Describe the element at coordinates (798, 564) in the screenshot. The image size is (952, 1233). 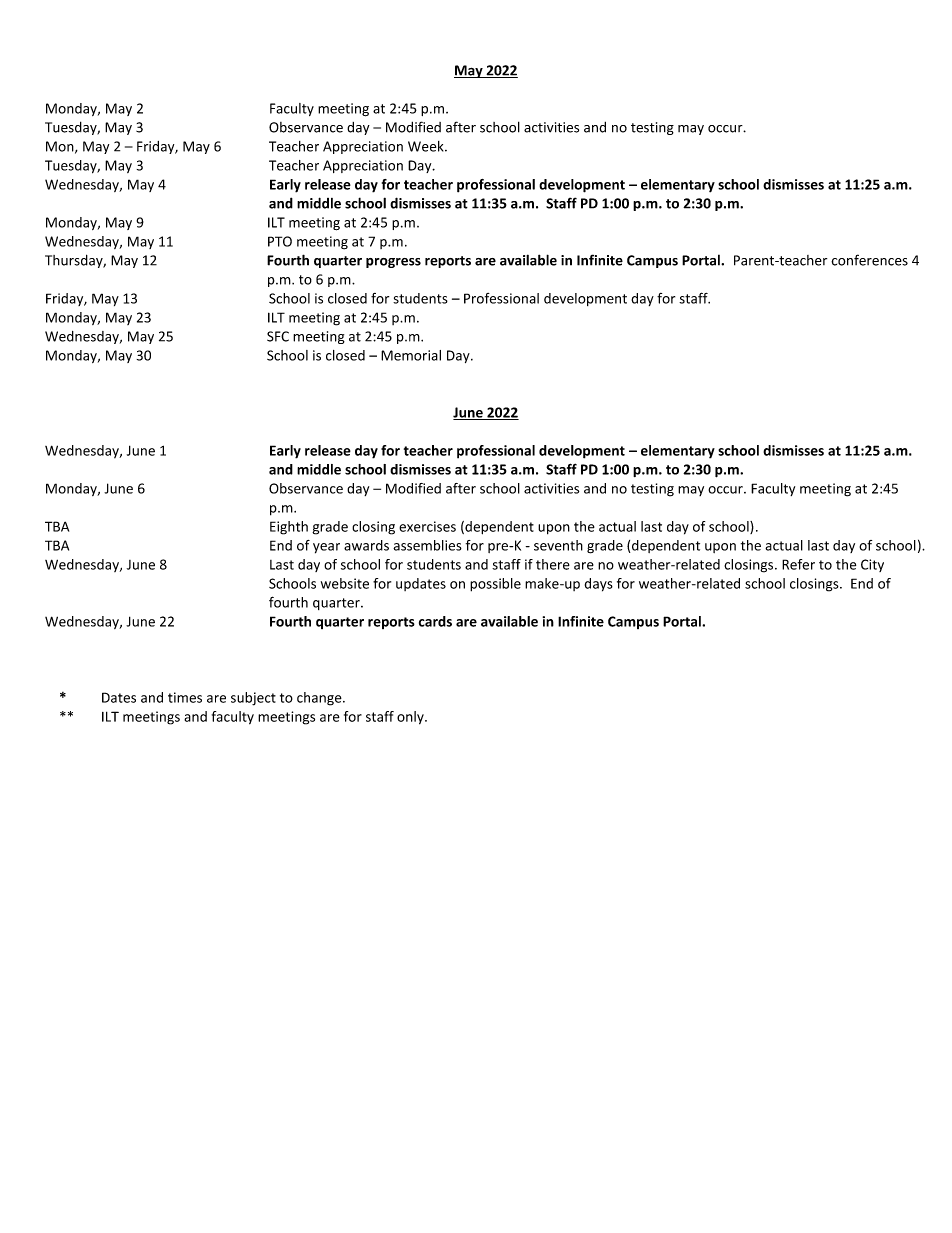
I see `Refer` at that location.
